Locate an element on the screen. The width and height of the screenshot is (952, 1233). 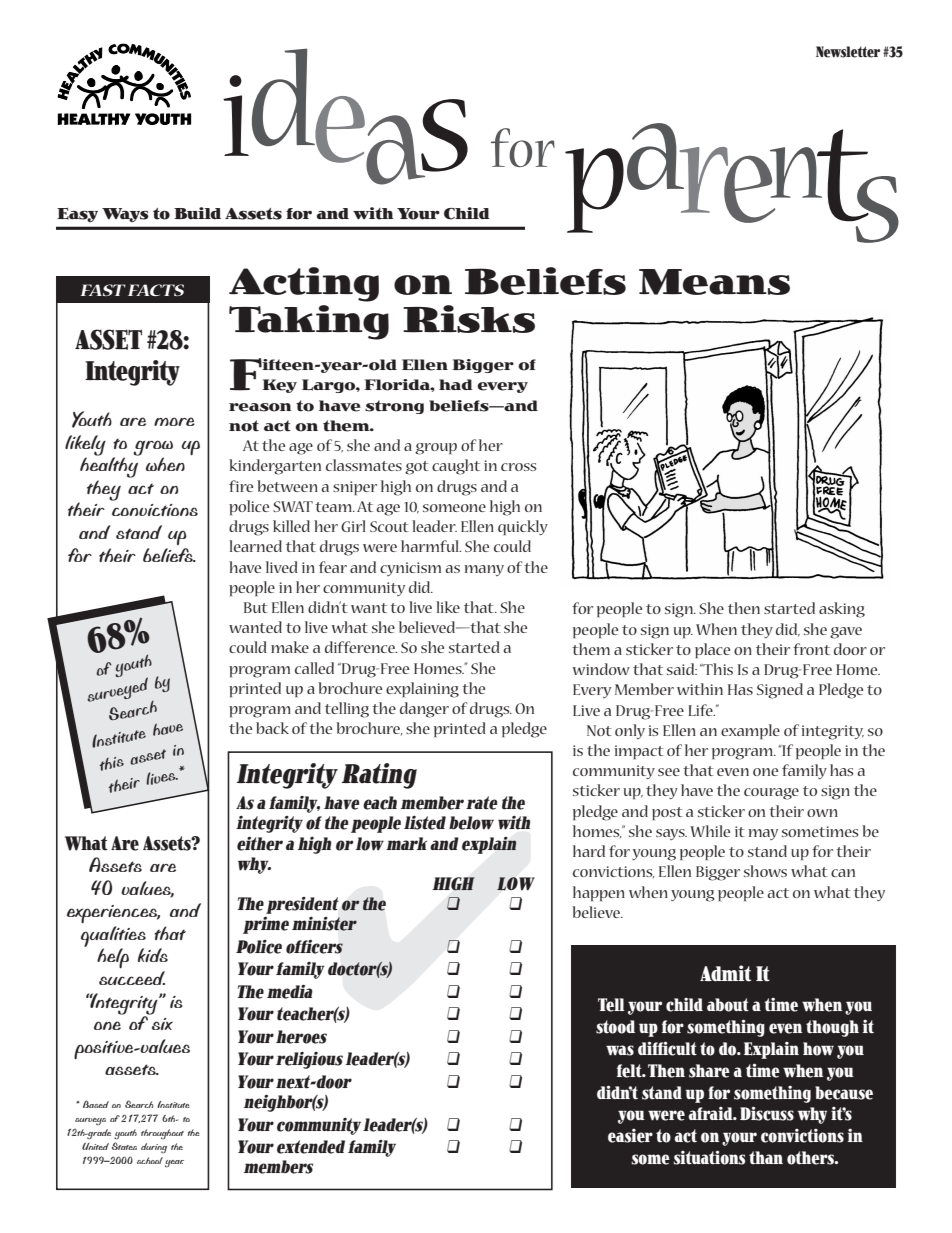
hard is located at coordinates (589, 851).
